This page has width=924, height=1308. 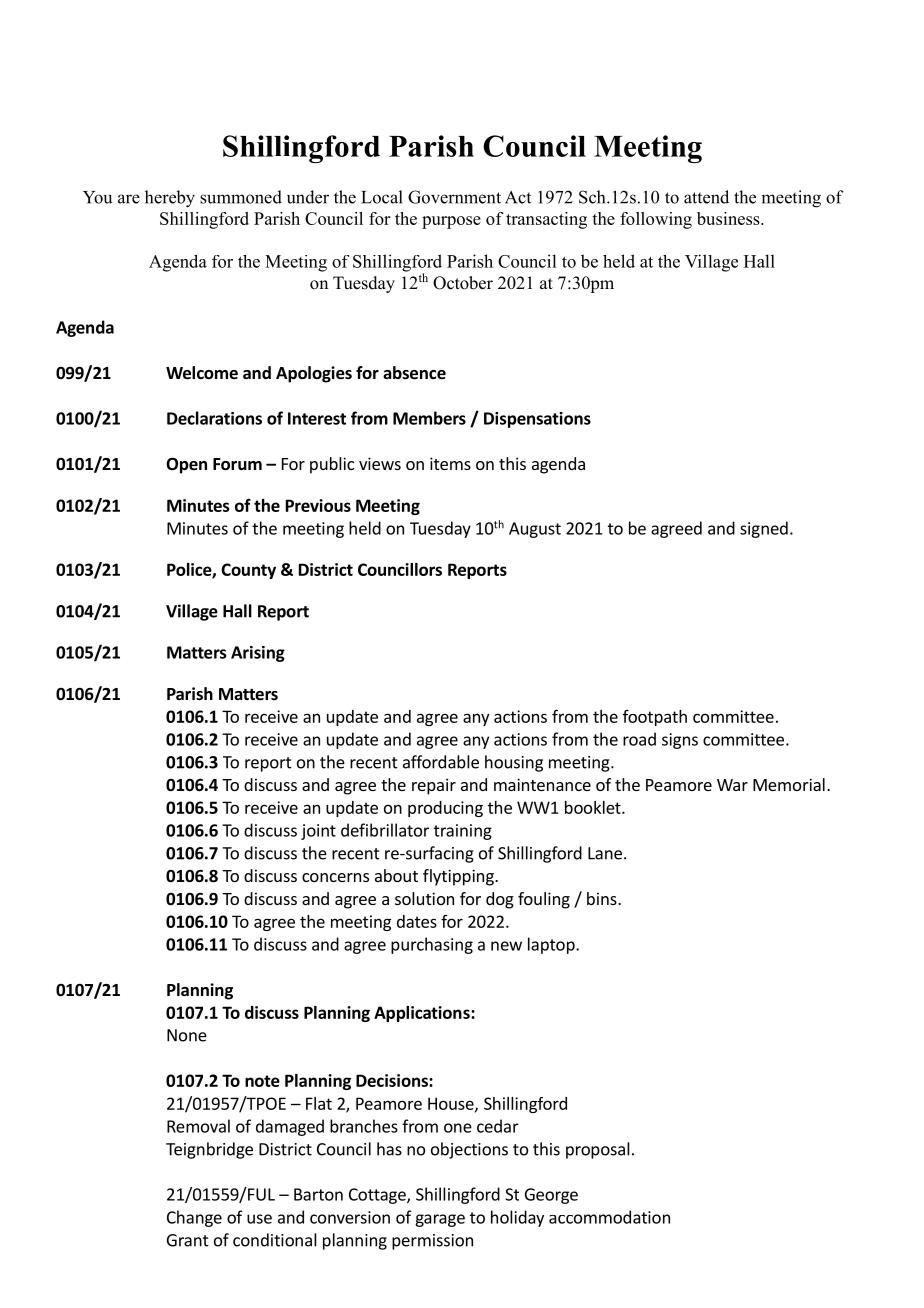 What do you see at coordinates (450, 463) in the page?
I see `items` at bounding box center [450, 463].
